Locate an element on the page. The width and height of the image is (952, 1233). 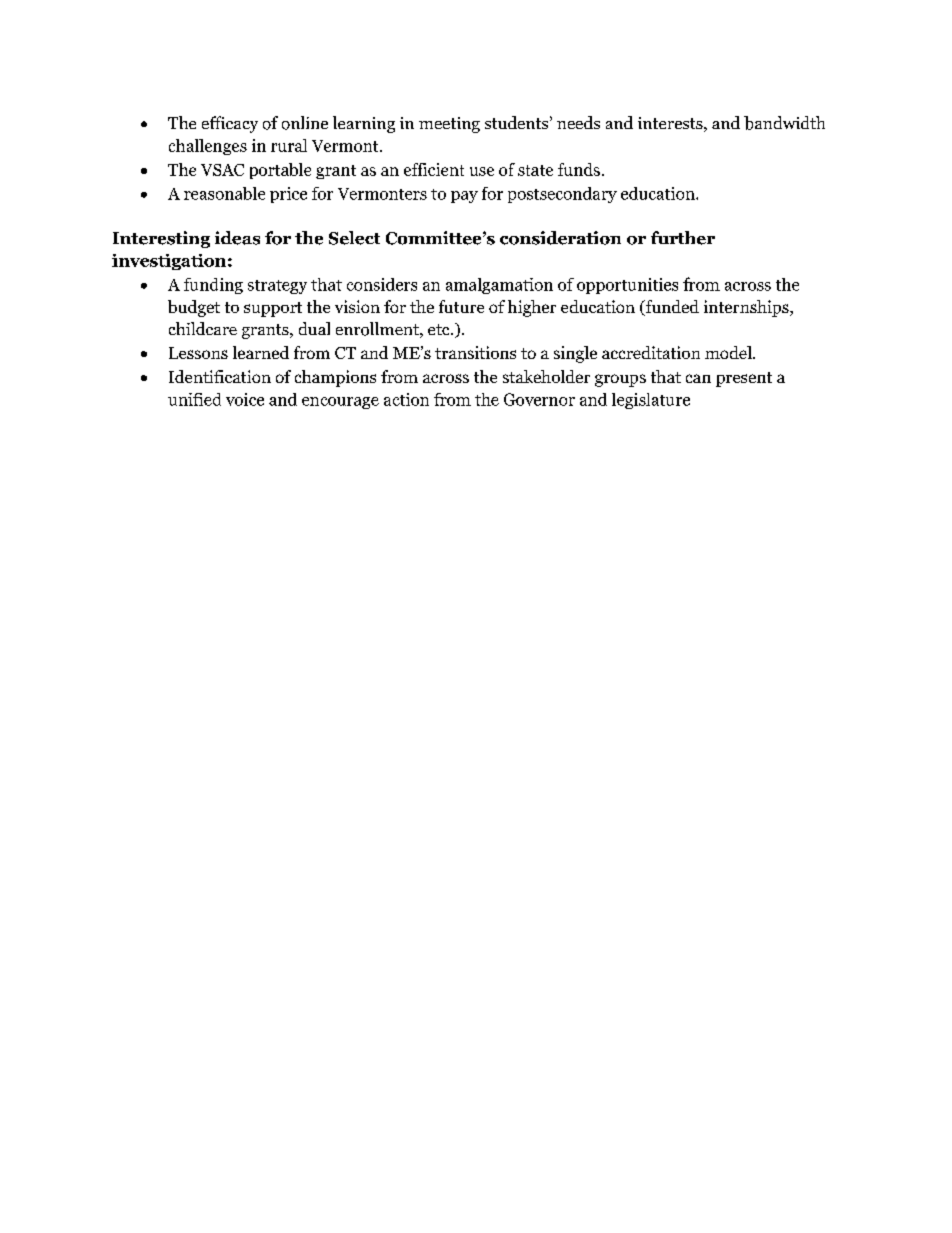
efficacy is located at coordinates (230, 124).
